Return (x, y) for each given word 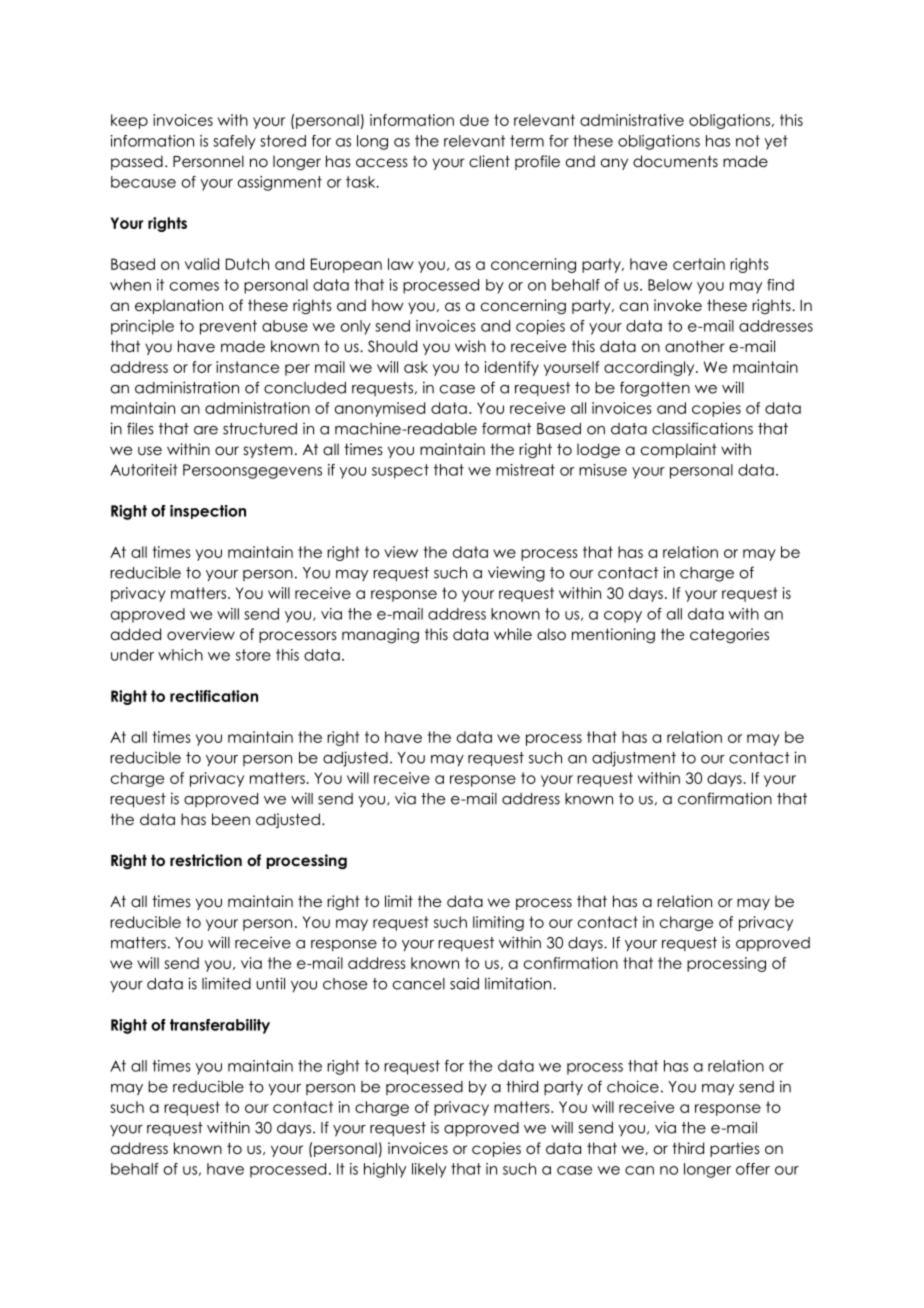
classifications (702, 428)
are (206, 430)
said (464, 983)
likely (429, 1170)
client (489, 161)
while (513, 634)
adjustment (634, 759)
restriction (206, 860)
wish (470, 346)
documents (675, 161)
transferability (220, 1026)
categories (729, 636)
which (180, 655)
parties (735, 1149)
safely (234, 142)
